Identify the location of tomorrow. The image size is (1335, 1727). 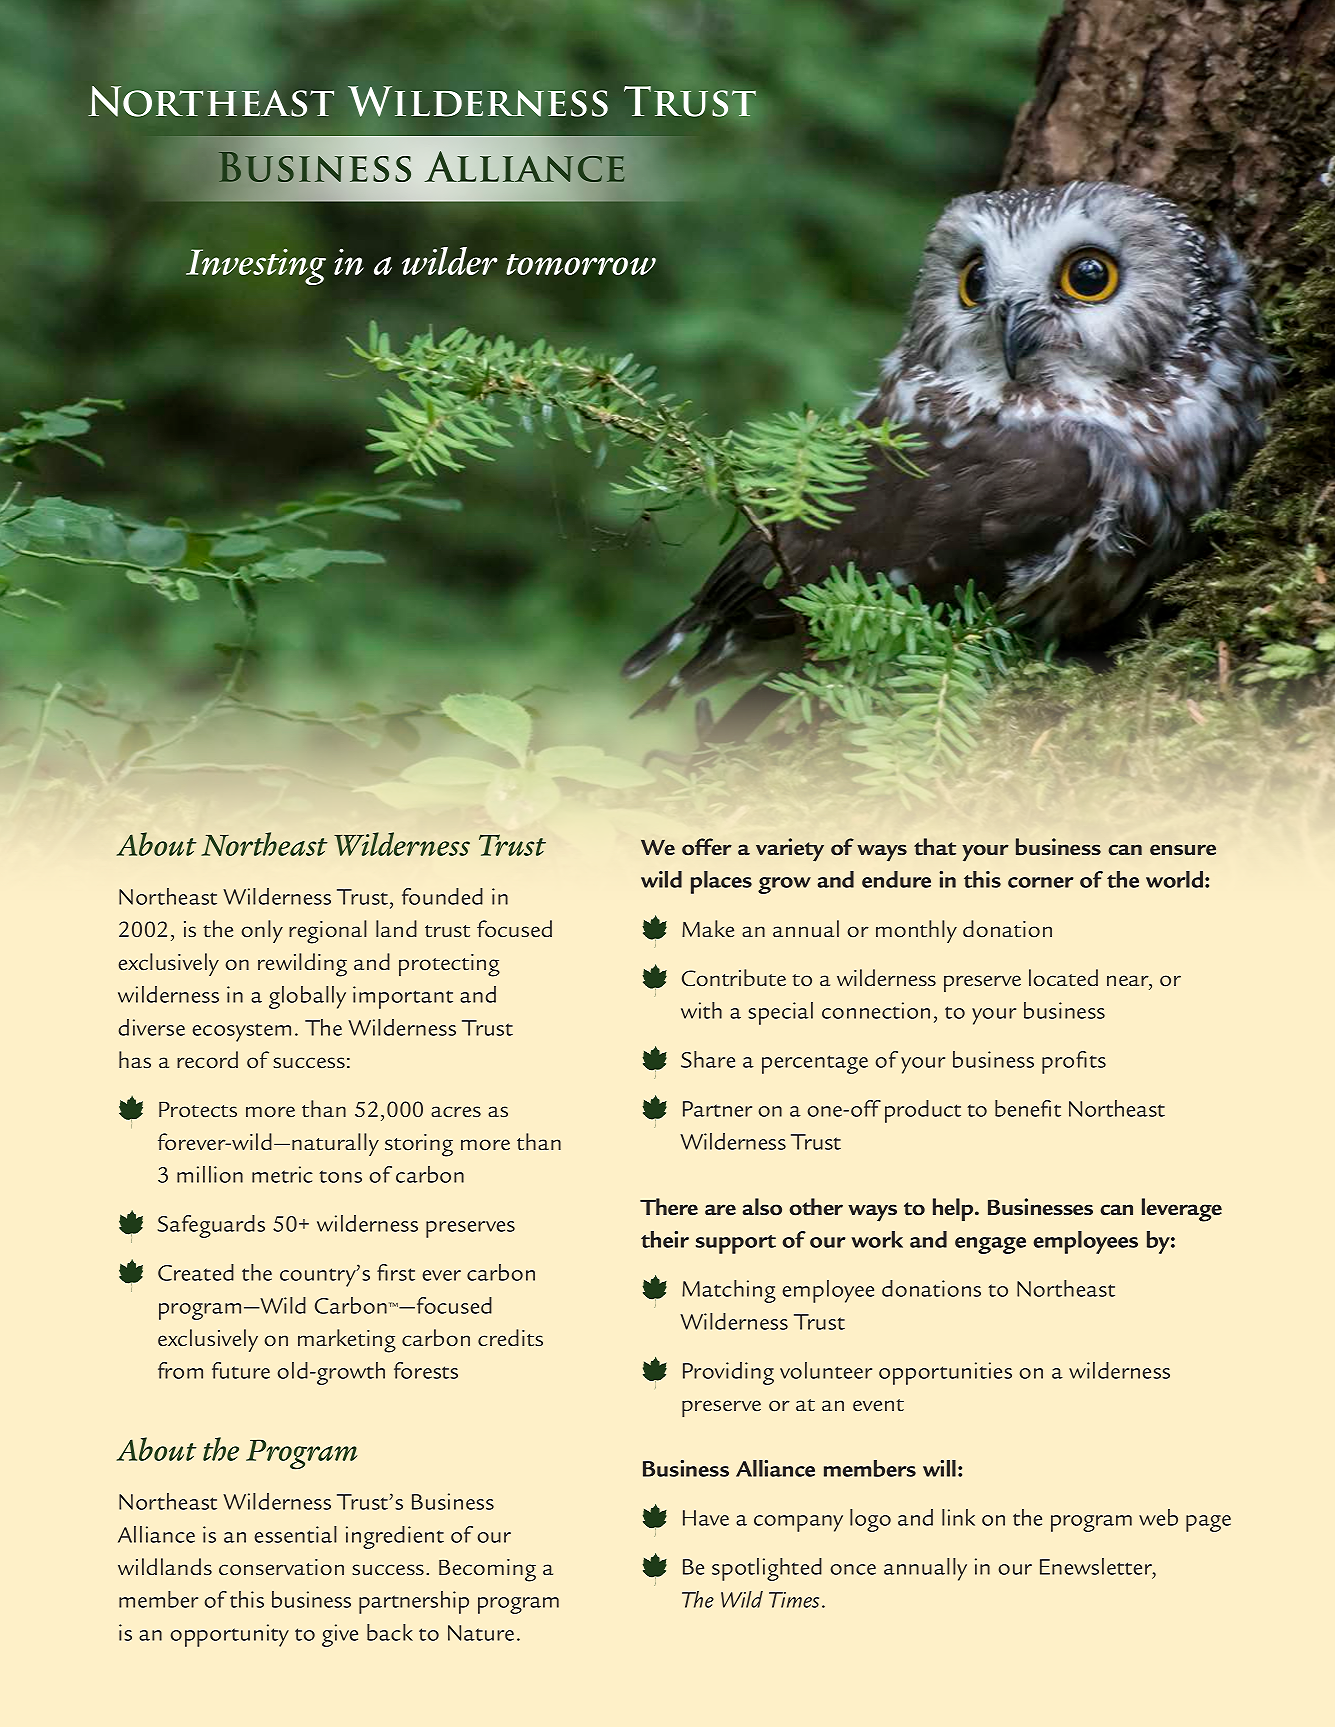
(581, 264).
